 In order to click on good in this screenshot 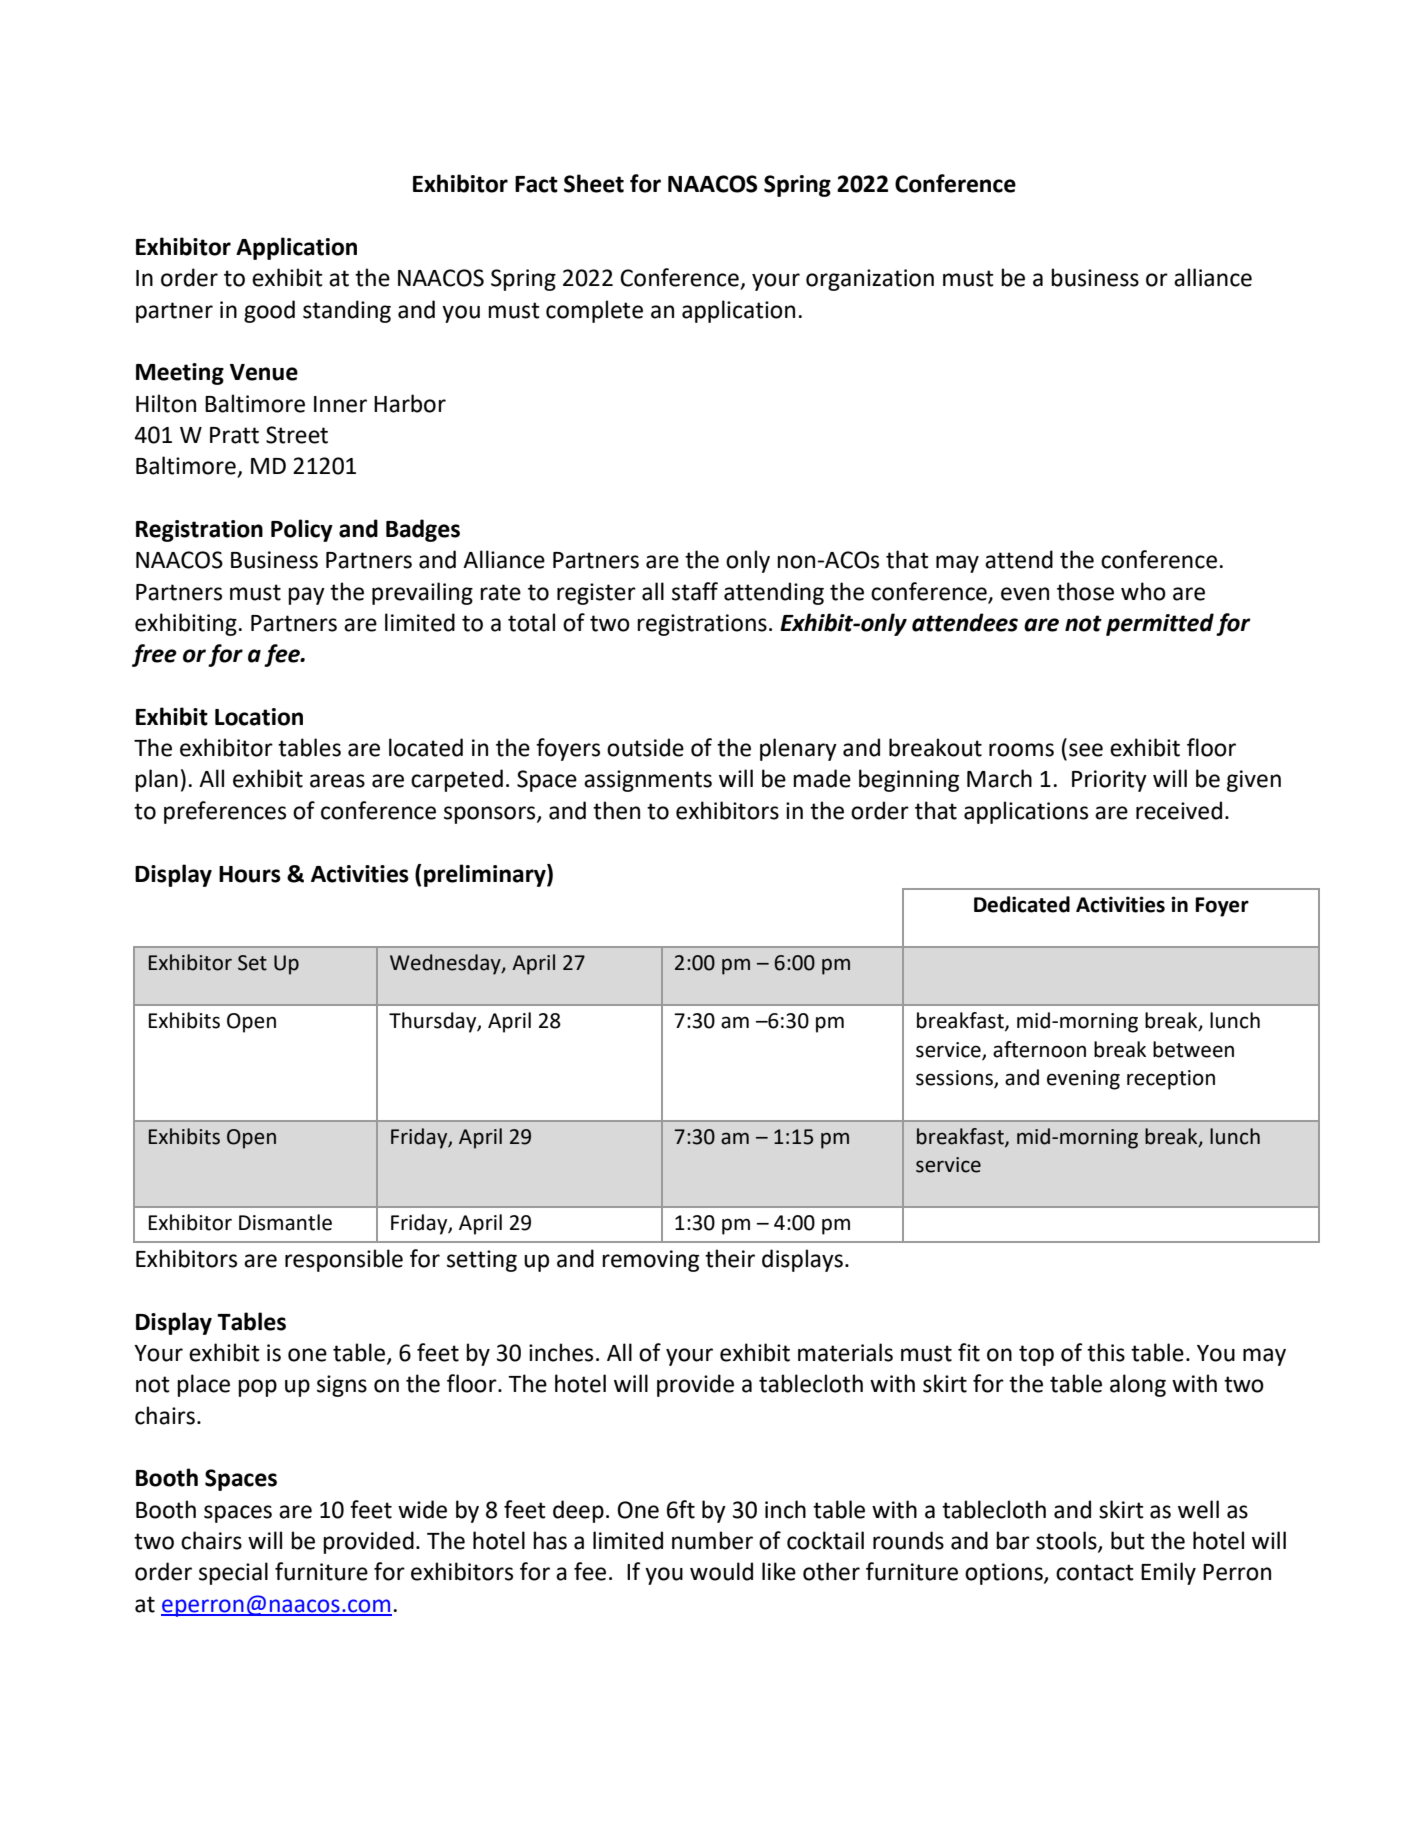, I will do `click(269, 311)`.
